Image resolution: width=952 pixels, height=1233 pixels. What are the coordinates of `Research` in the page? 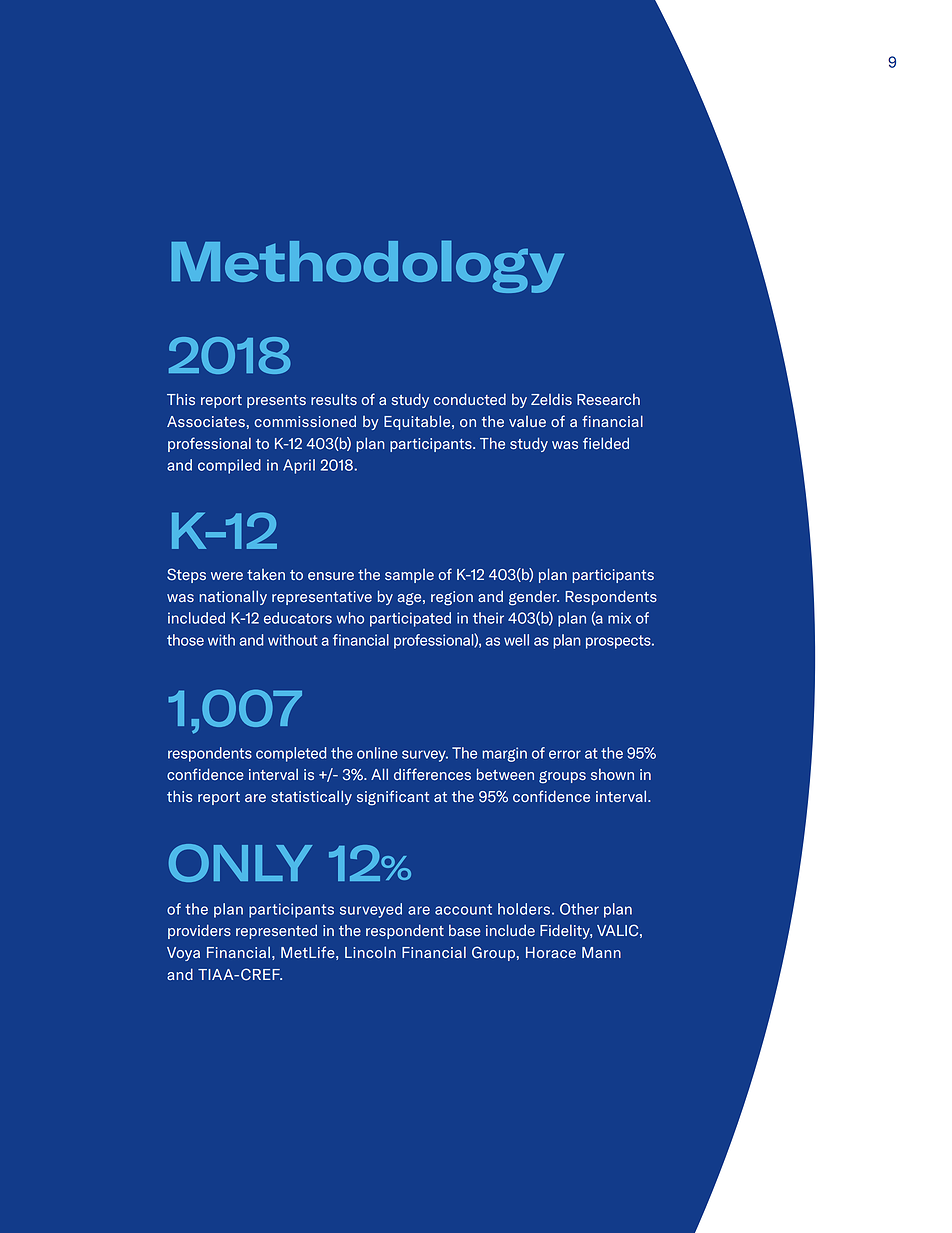 It's located at (608, 399).
